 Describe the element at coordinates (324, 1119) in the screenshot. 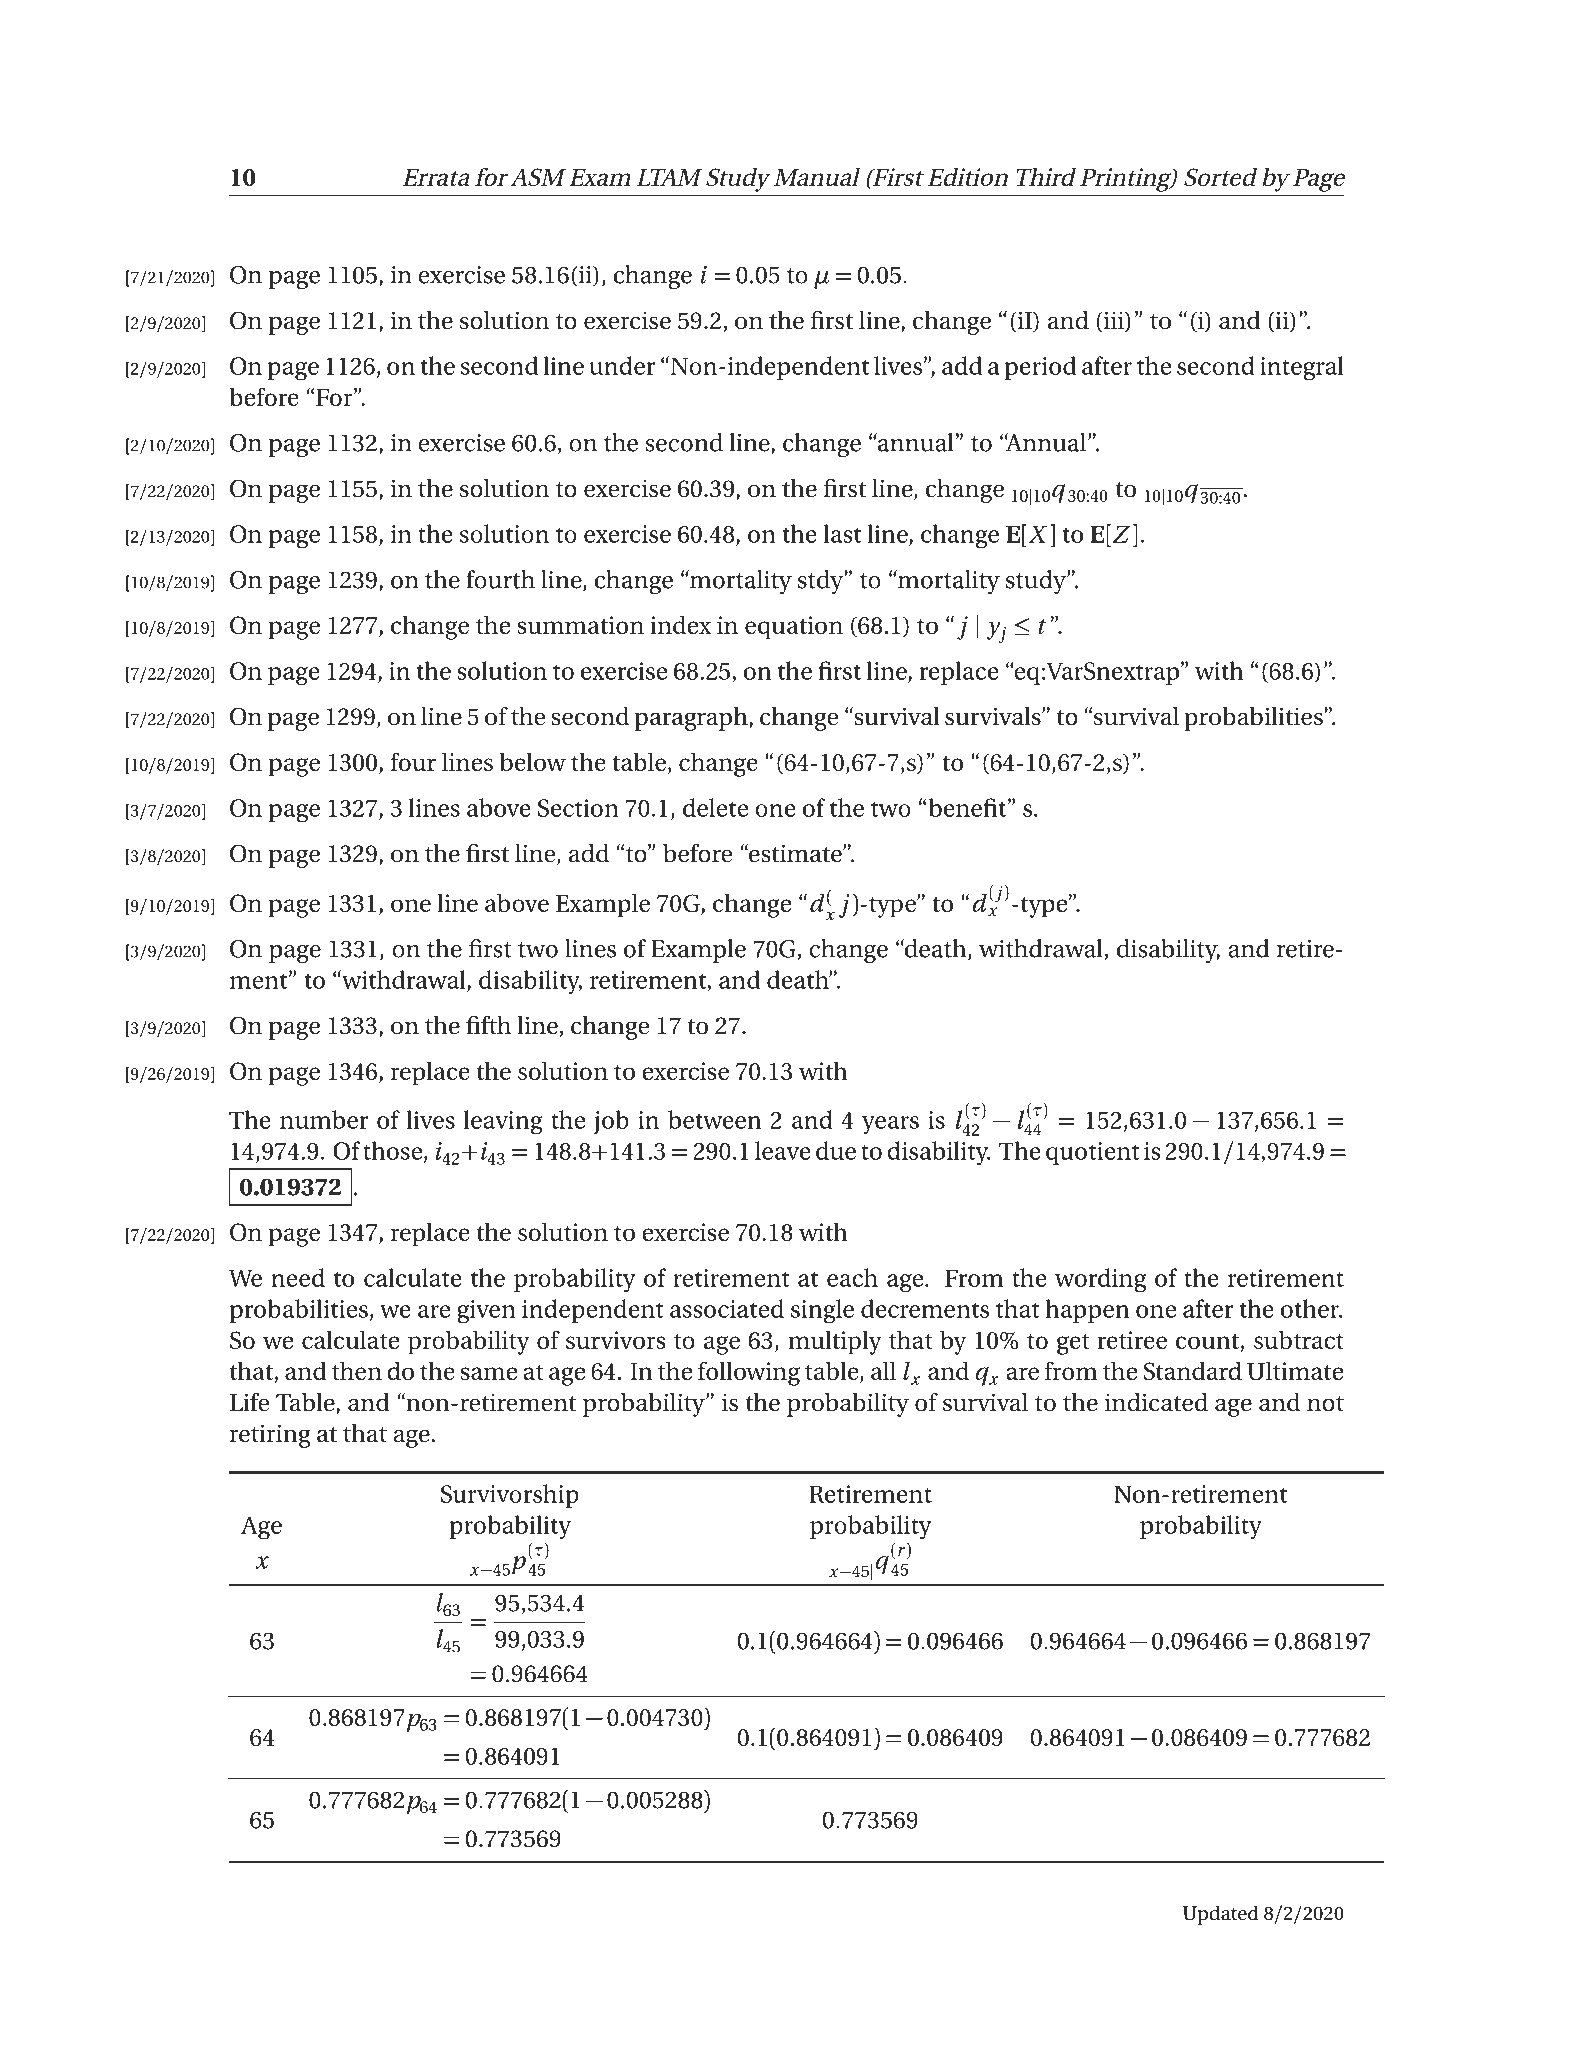

I see `number` at that location.
